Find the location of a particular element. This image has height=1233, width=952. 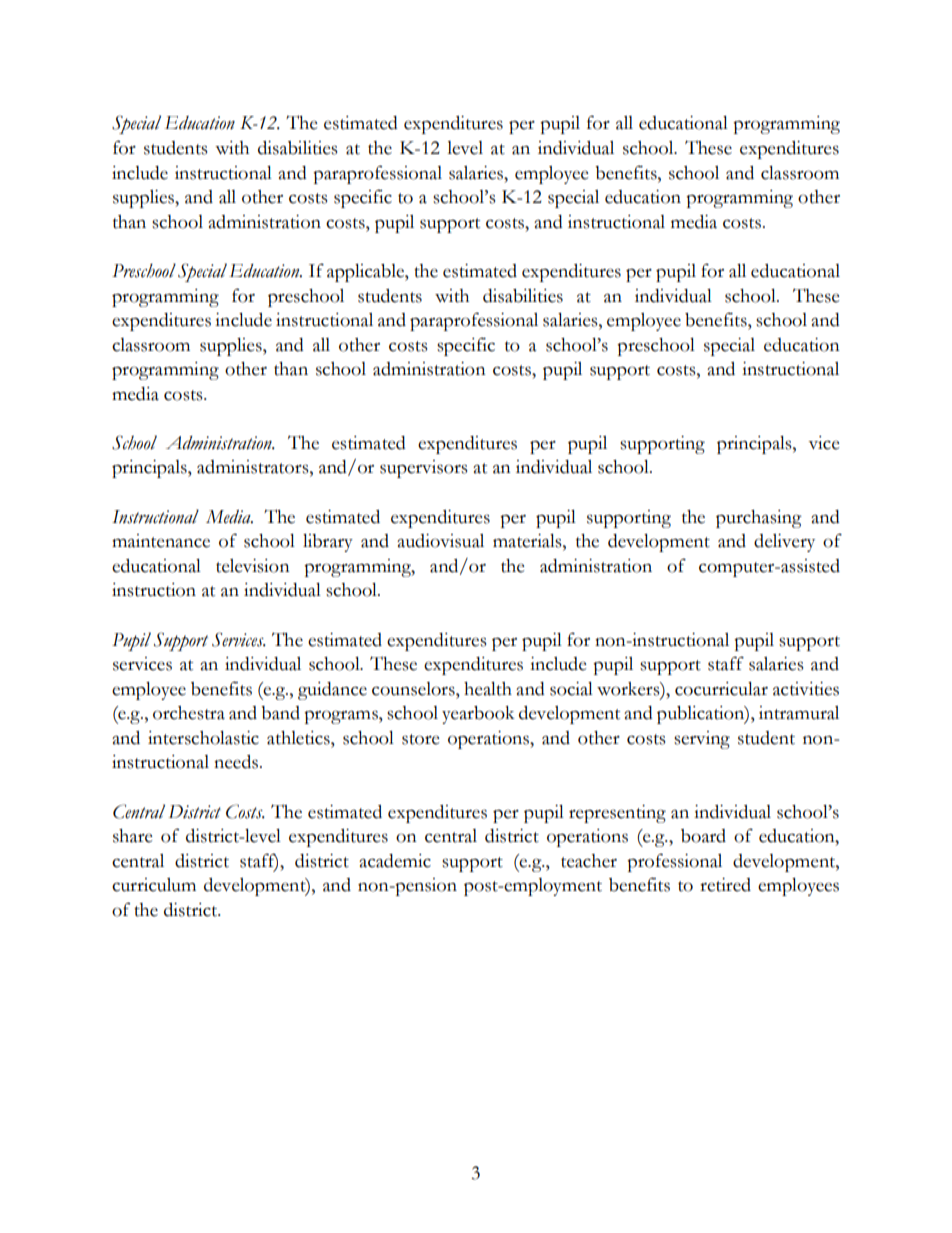

yearbook is located at coordinates (478, 715).
